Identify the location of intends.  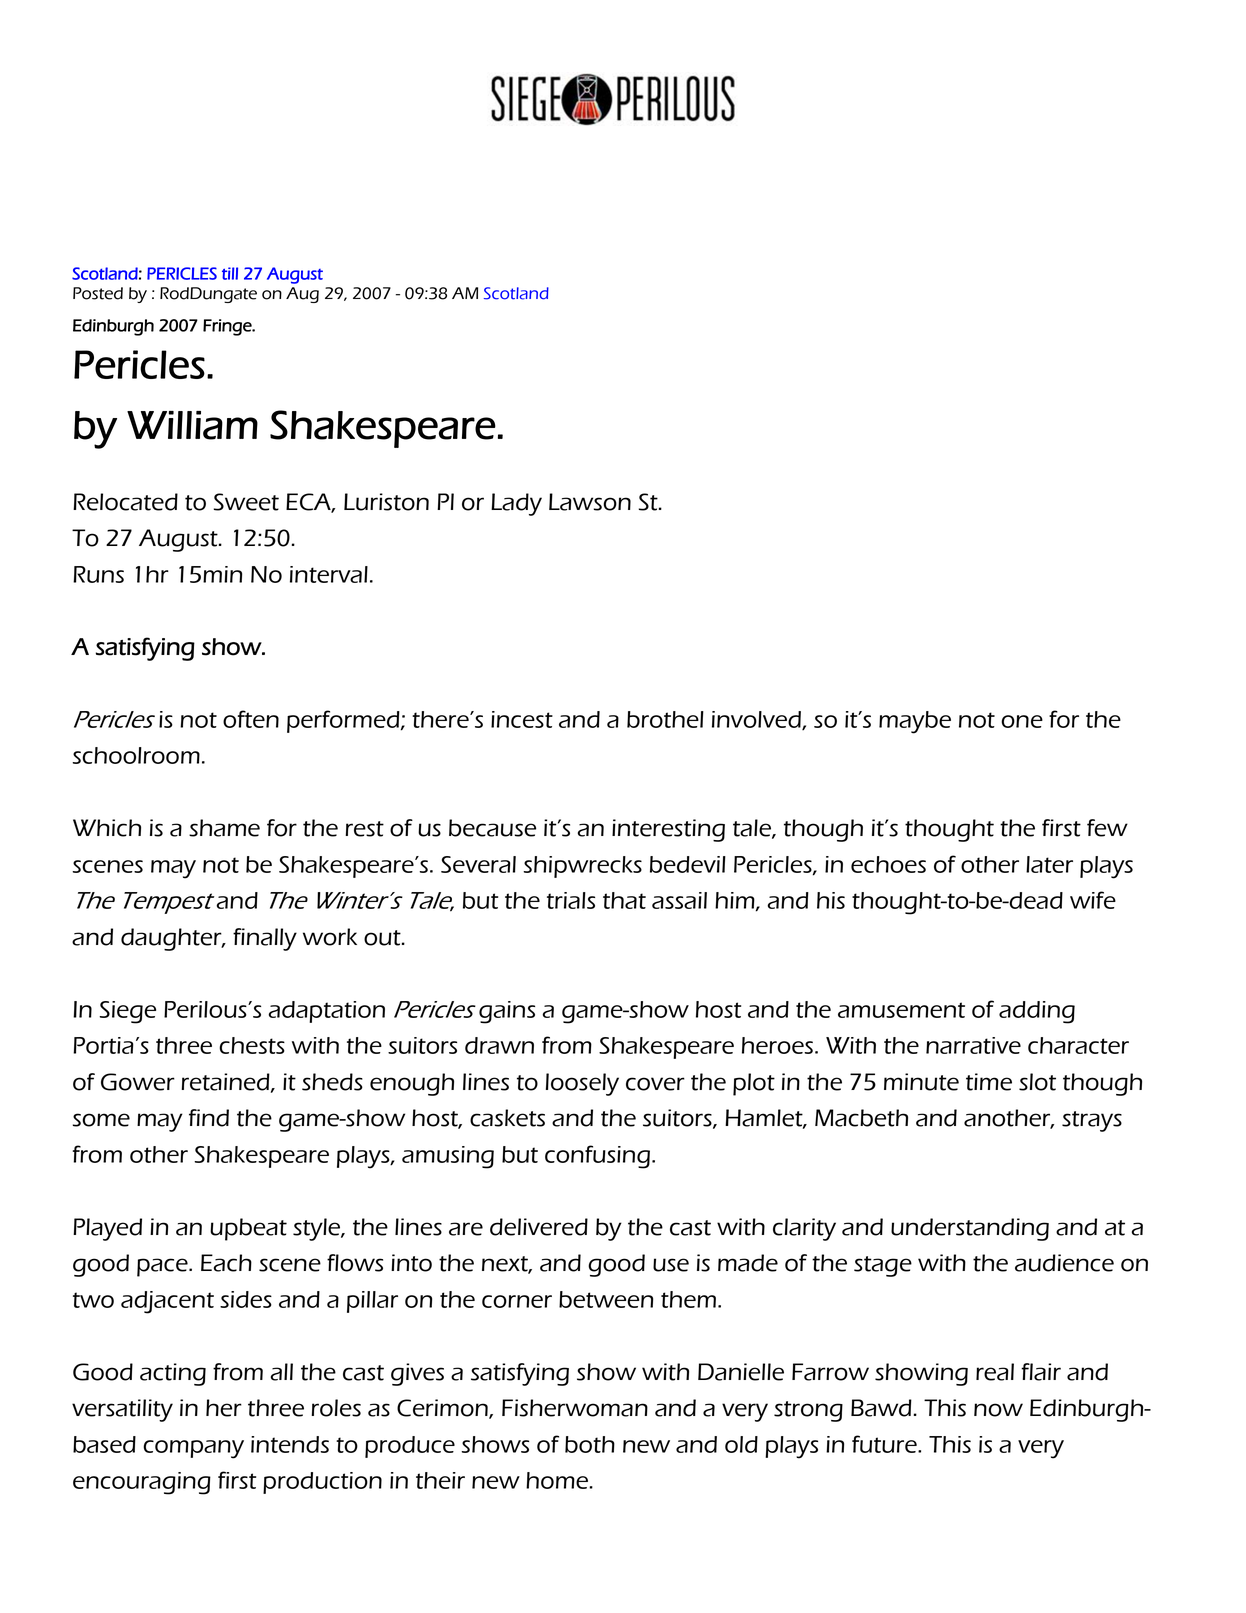
(290, 1444).
